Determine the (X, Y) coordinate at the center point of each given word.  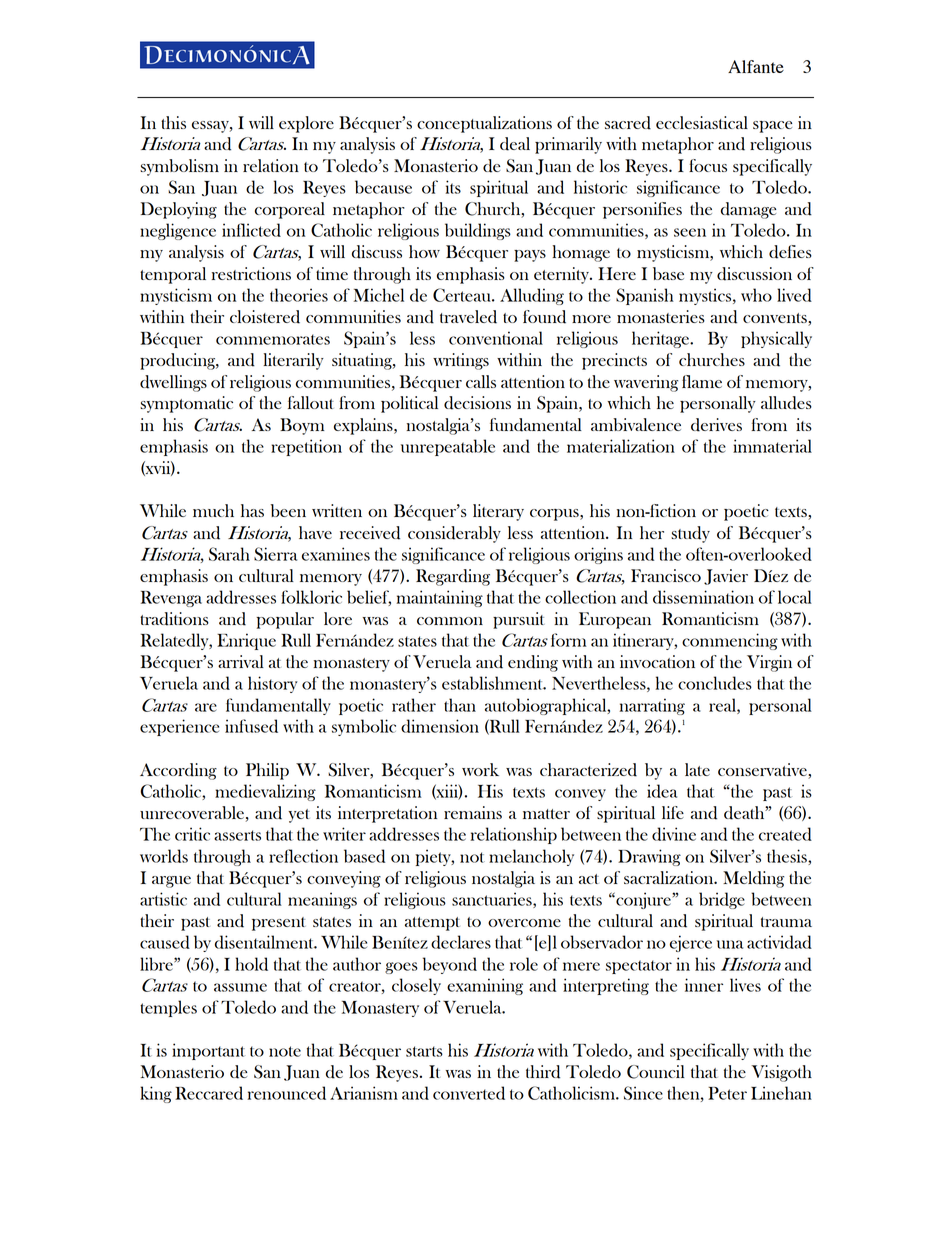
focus (708, 165)
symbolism (179, 167)
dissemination (703, 597)
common (450, 621)
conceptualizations (484, 124)
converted (469, 1093)
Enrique (246, 641)
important (208, 1051)
